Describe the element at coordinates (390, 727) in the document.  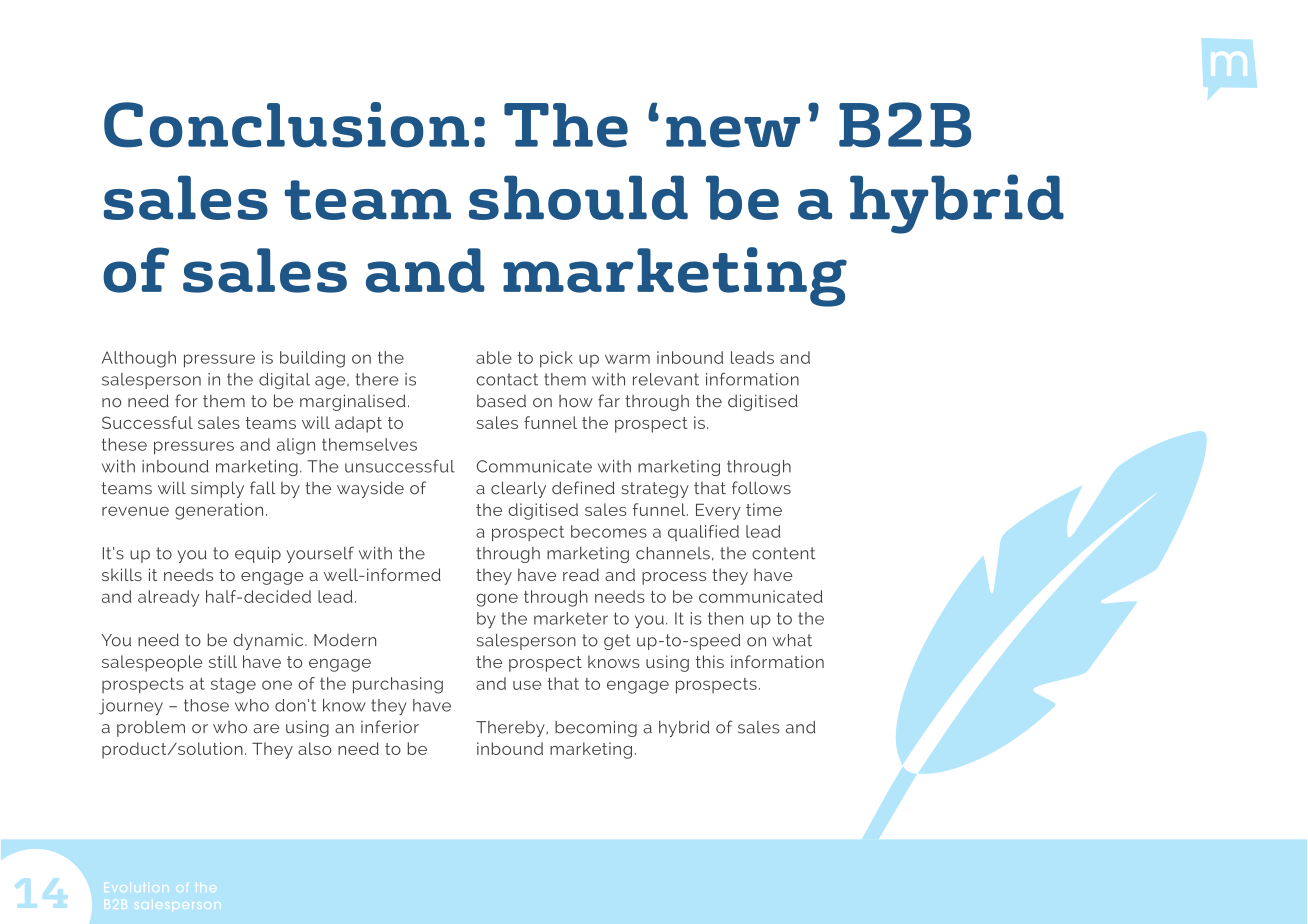
I see `inferior` at that location.
